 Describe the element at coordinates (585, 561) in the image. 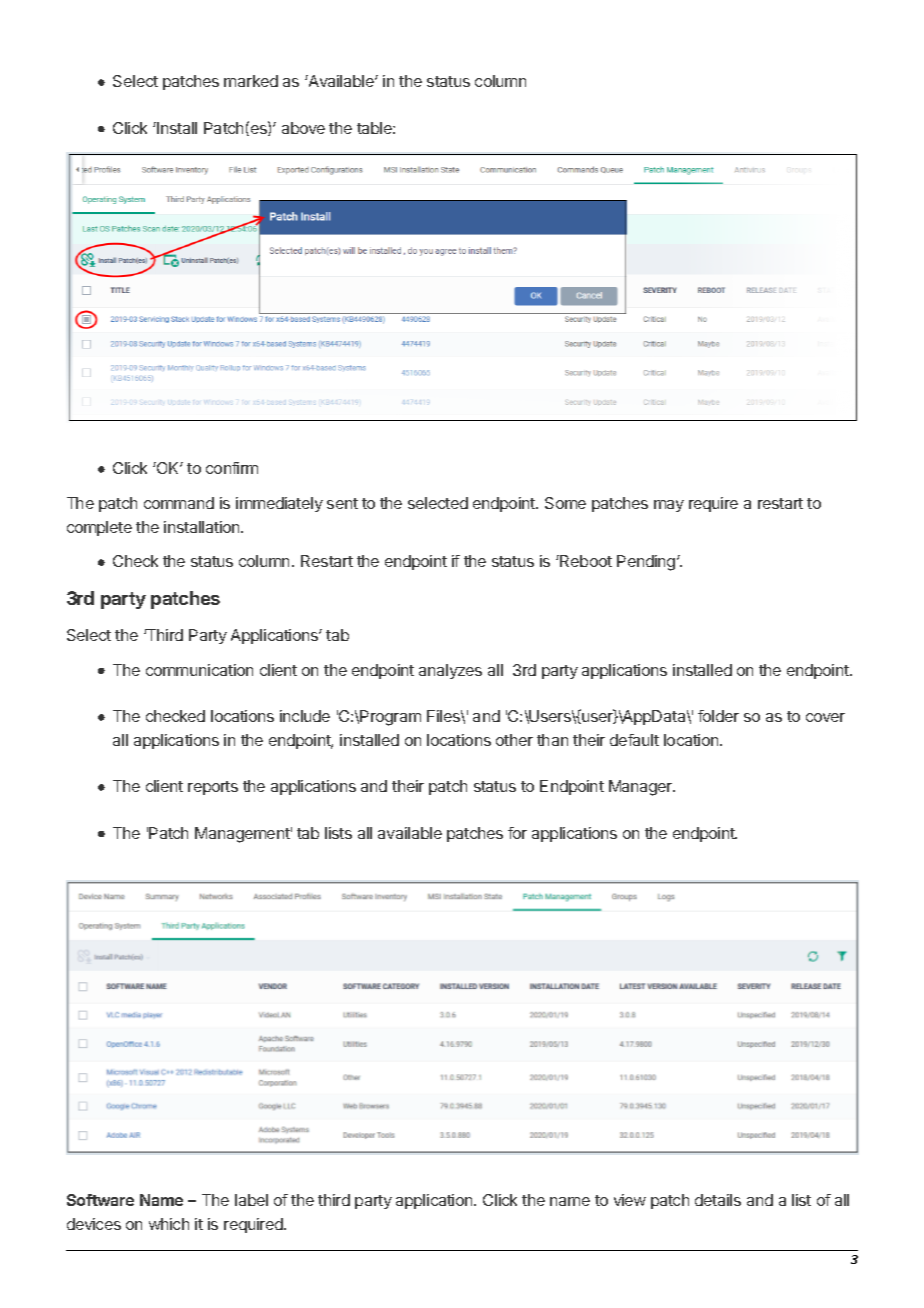

I see `Reboot` at that location.
